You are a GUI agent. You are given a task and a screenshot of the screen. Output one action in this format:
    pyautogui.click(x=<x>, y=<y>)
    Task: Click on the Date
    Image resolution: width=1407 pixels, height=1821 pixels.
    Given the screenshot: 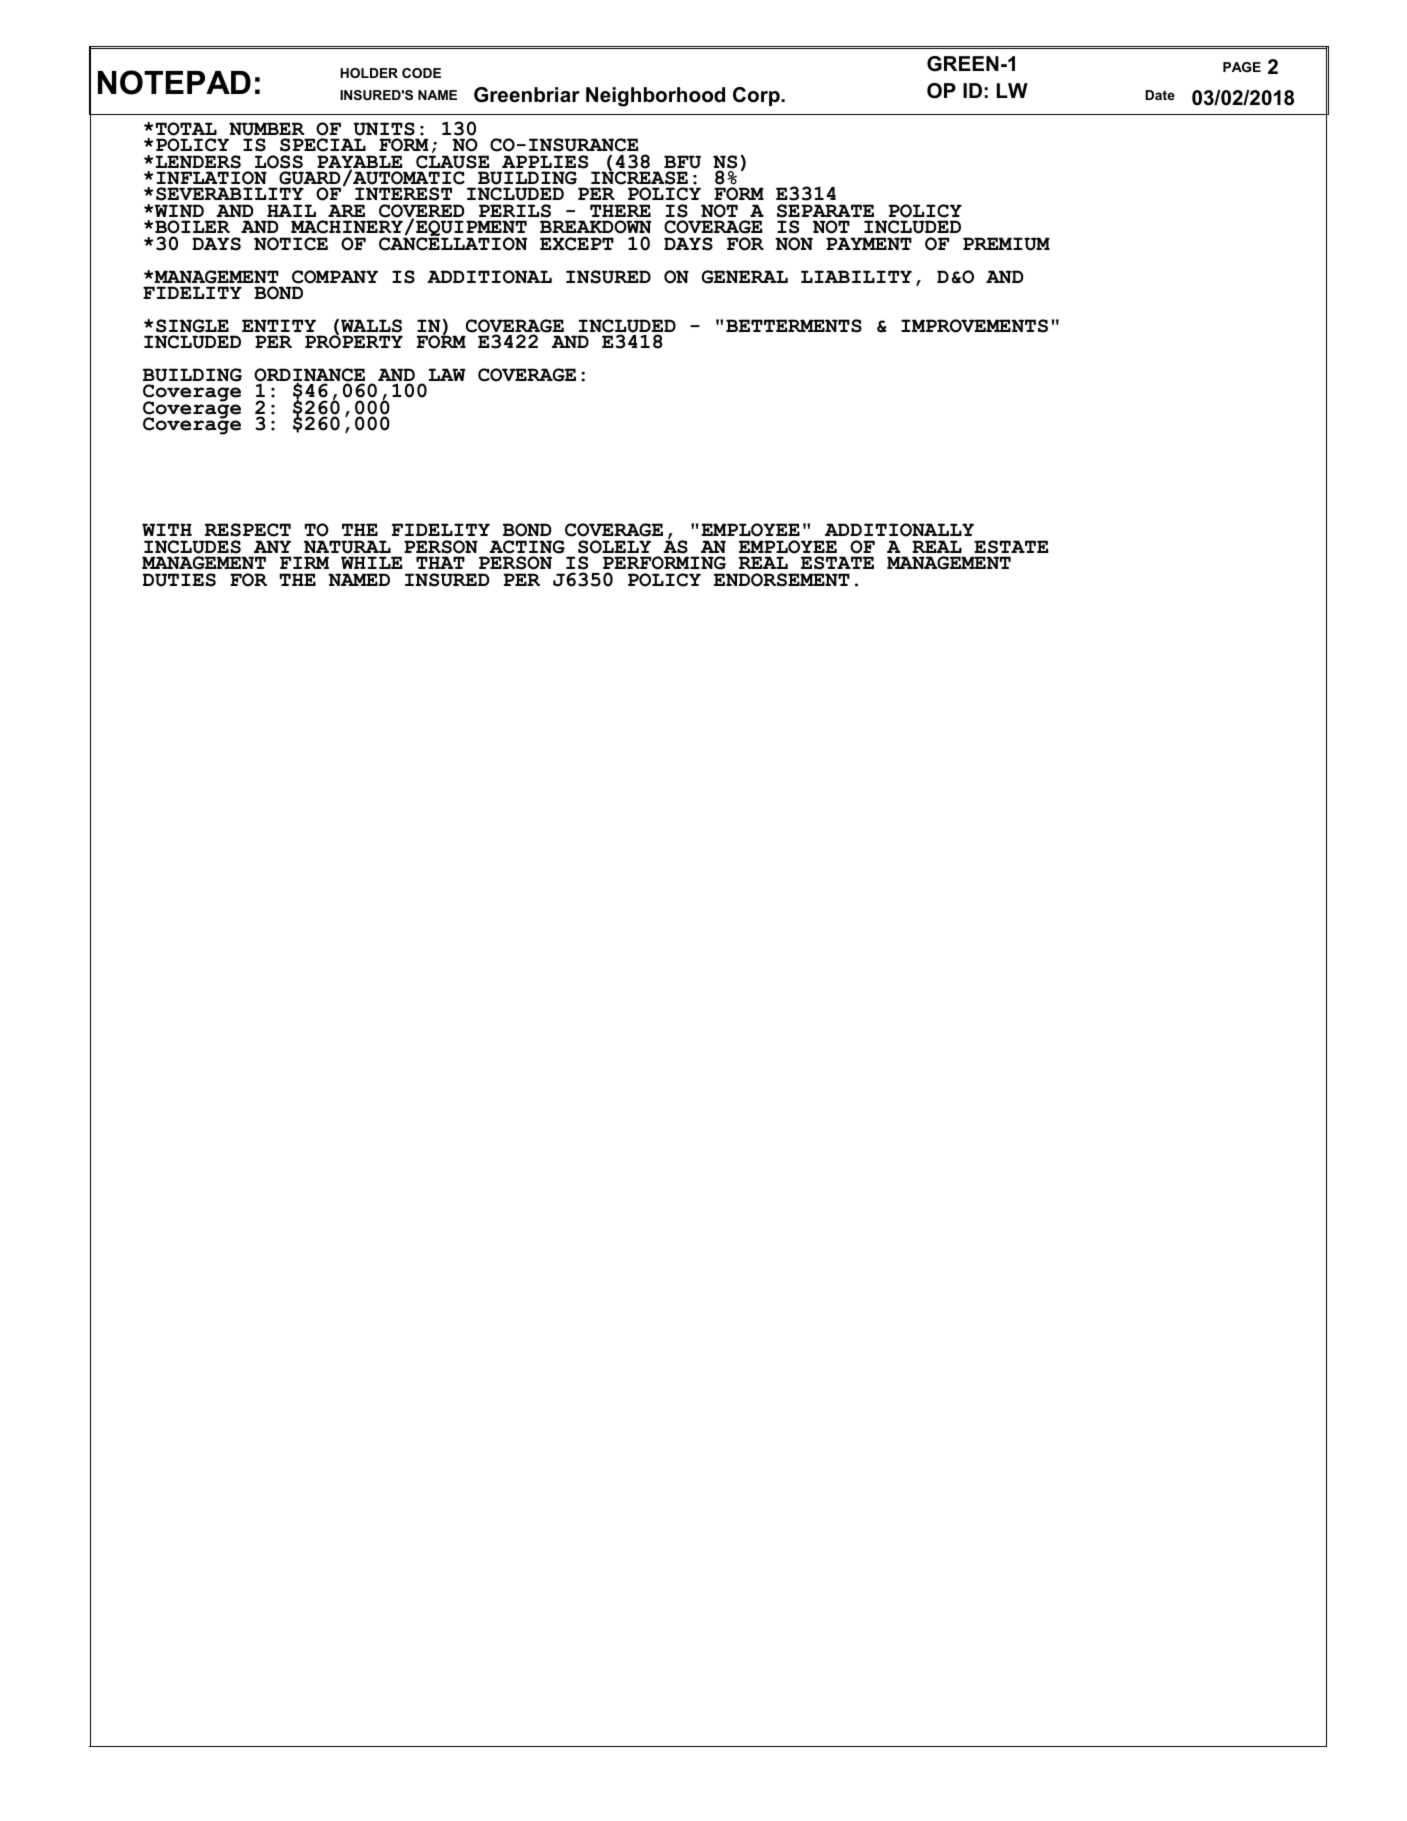 What is the action you would take?
    pyautogui.click(x=1160, y=95)
